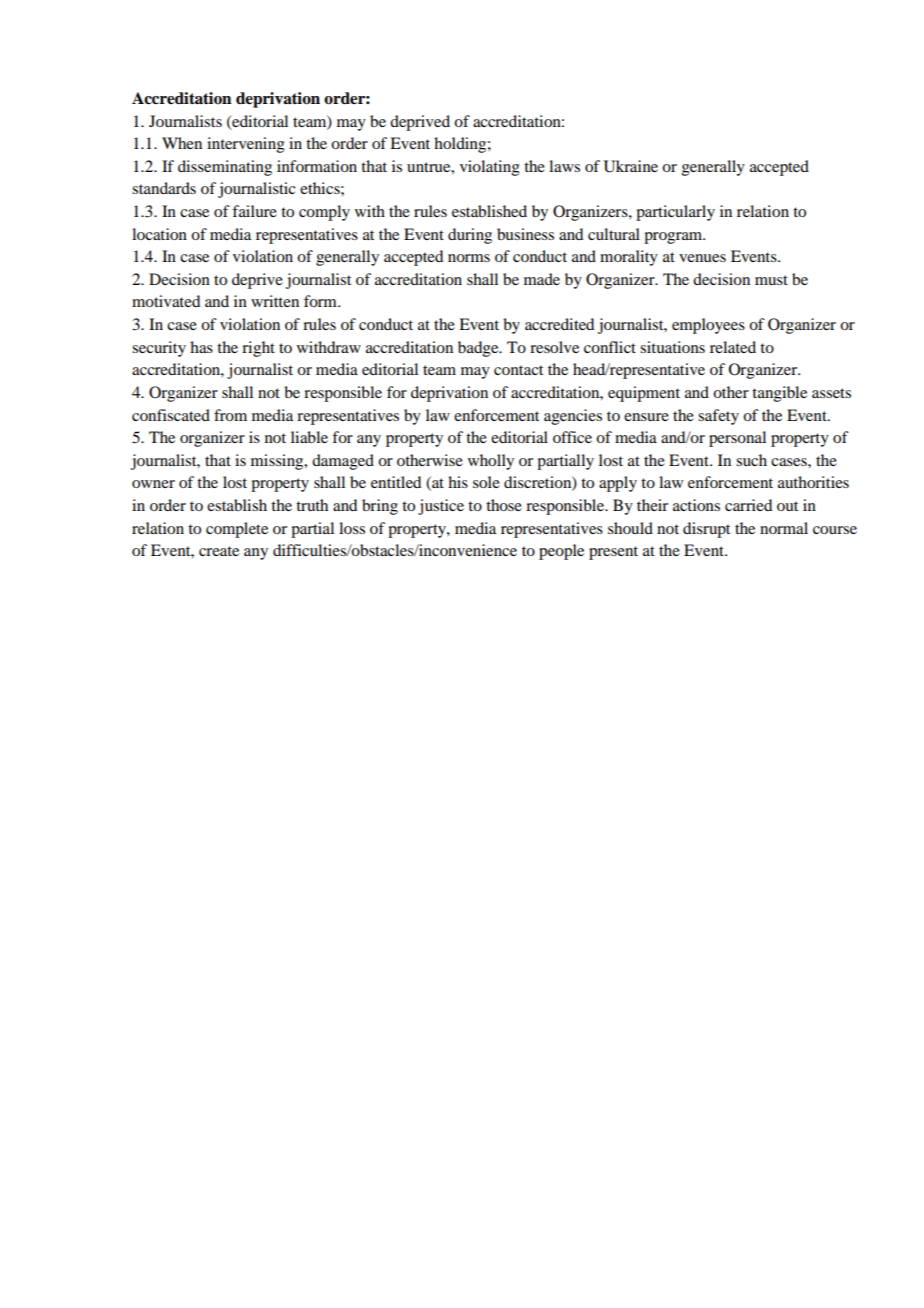  What do you see at coordinates (542, 279) in the page?
I see `made` at bounding box center [542, 279].
